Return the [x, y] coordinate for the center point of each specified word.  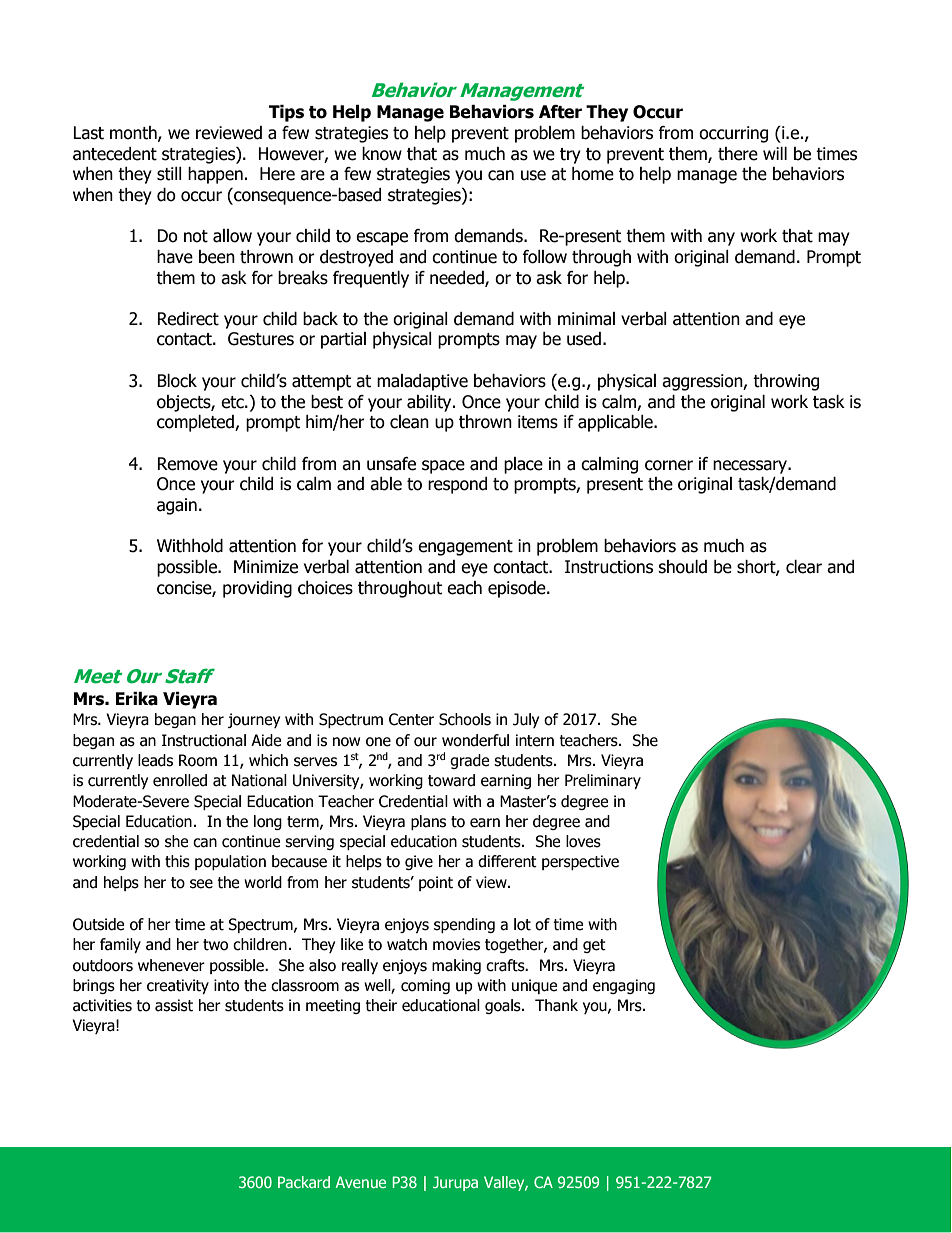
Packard [304, 1182]
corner [669, 465]
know [382, 154]
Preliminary [603, 781]
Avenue [360, 1182]
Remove [187, 464]
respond [457, 485]
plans [428, 822]
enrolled [180, 780]
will [775, 153]
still [169, 174]
